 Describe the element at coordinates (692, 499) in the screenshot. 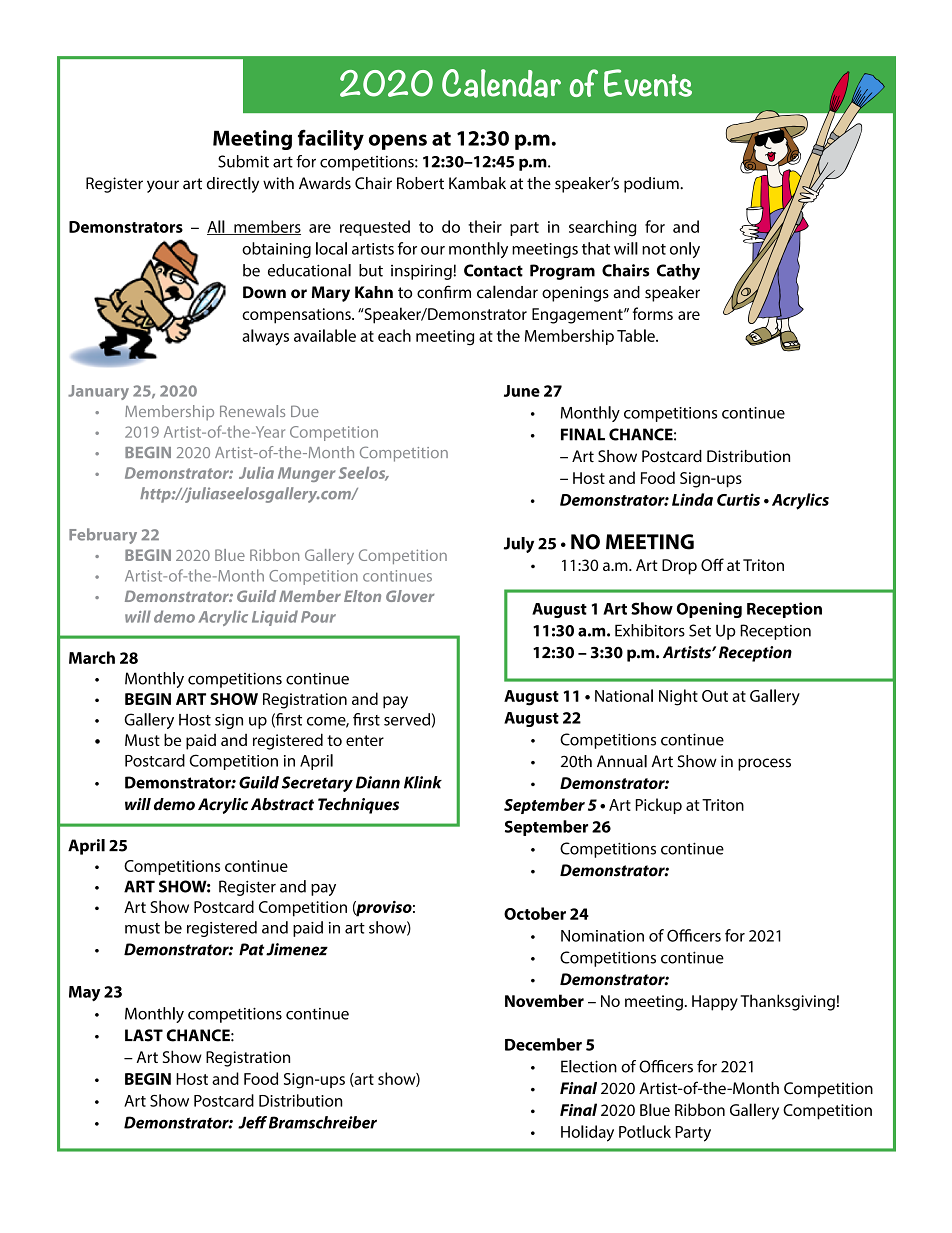

I see `Linda` at that location.
